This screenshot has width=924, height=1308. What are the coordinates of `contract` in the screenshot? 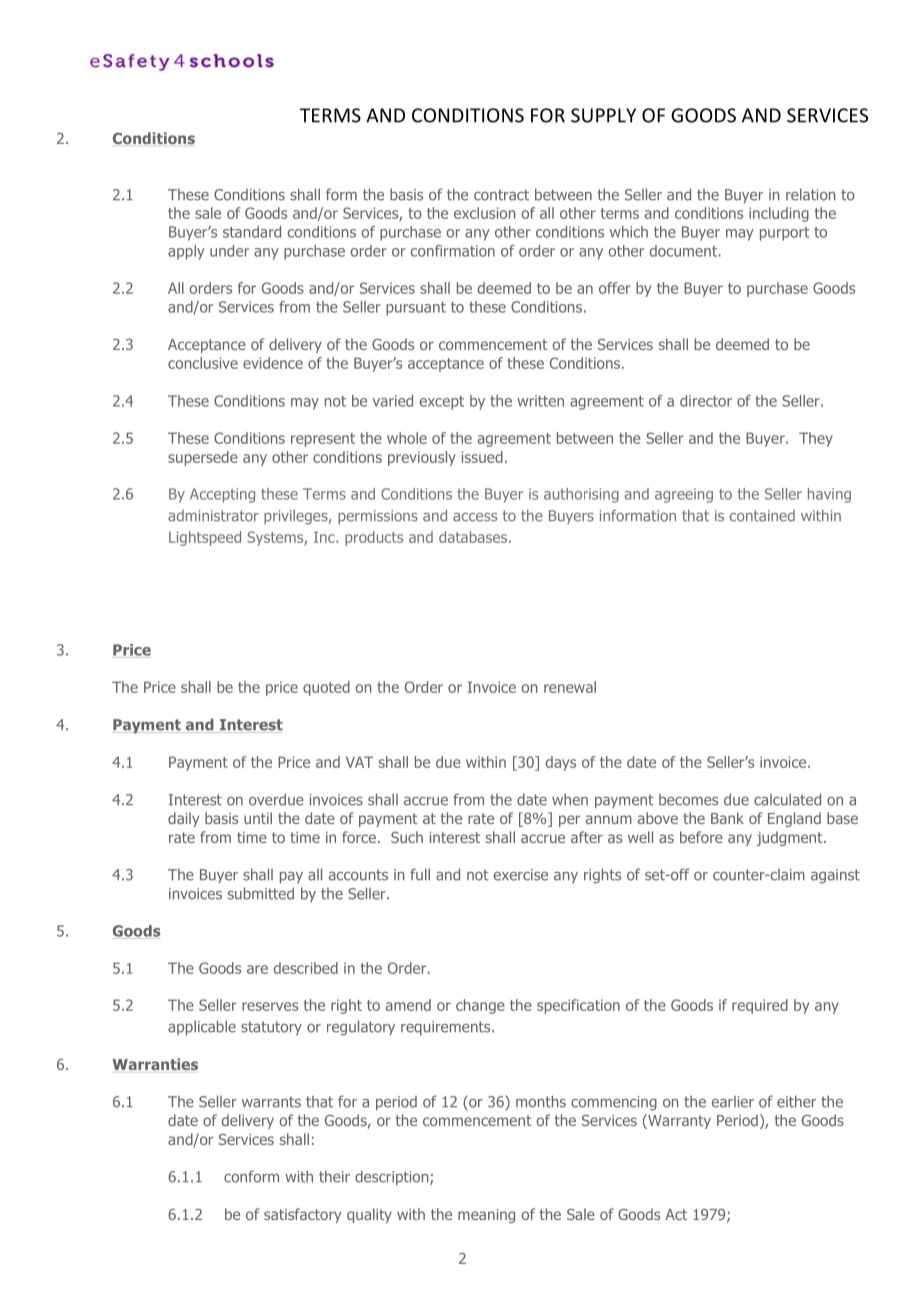 It's located at (501, 195).
